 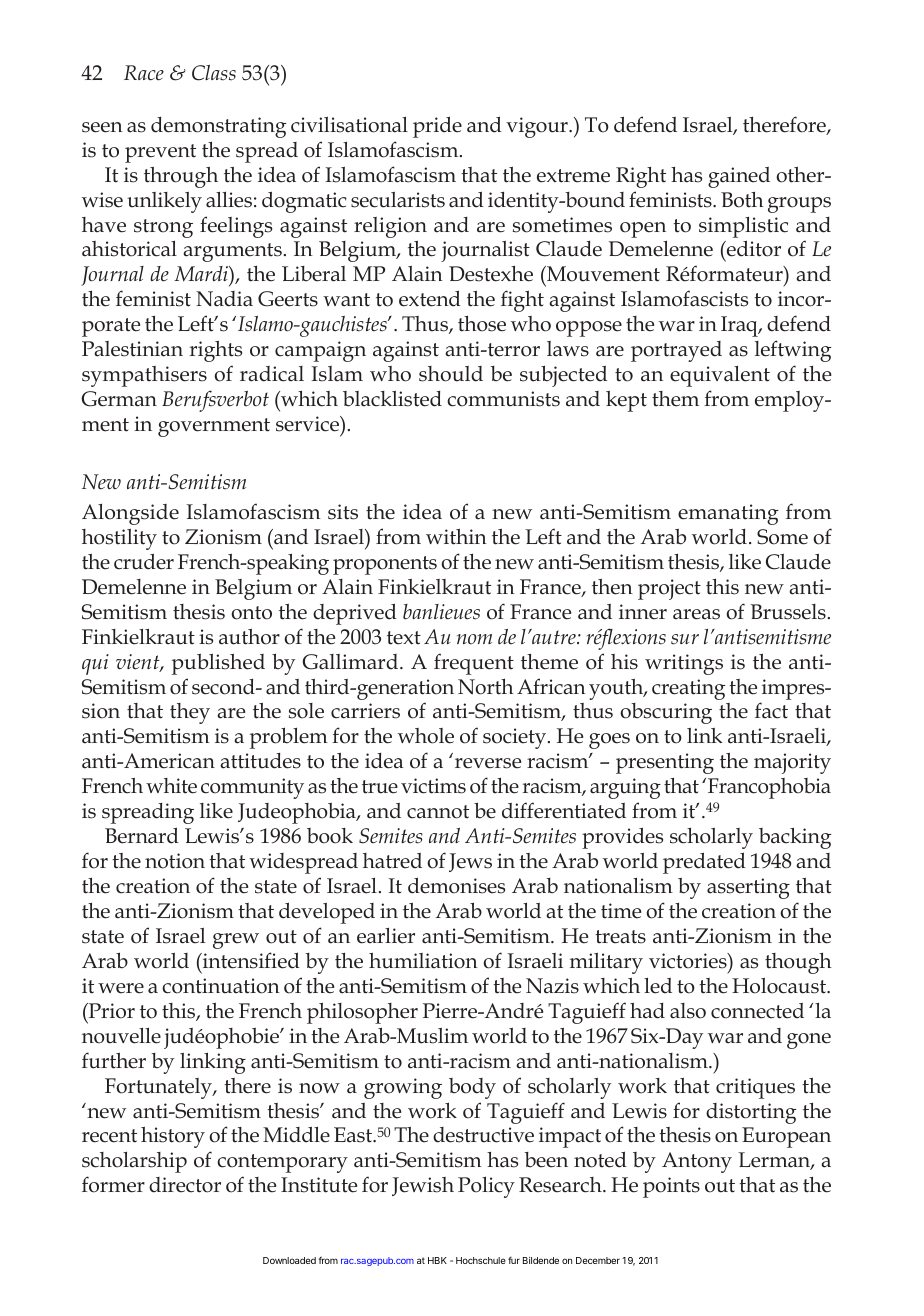 I want to click on gained, so click(x=739, y=177).
